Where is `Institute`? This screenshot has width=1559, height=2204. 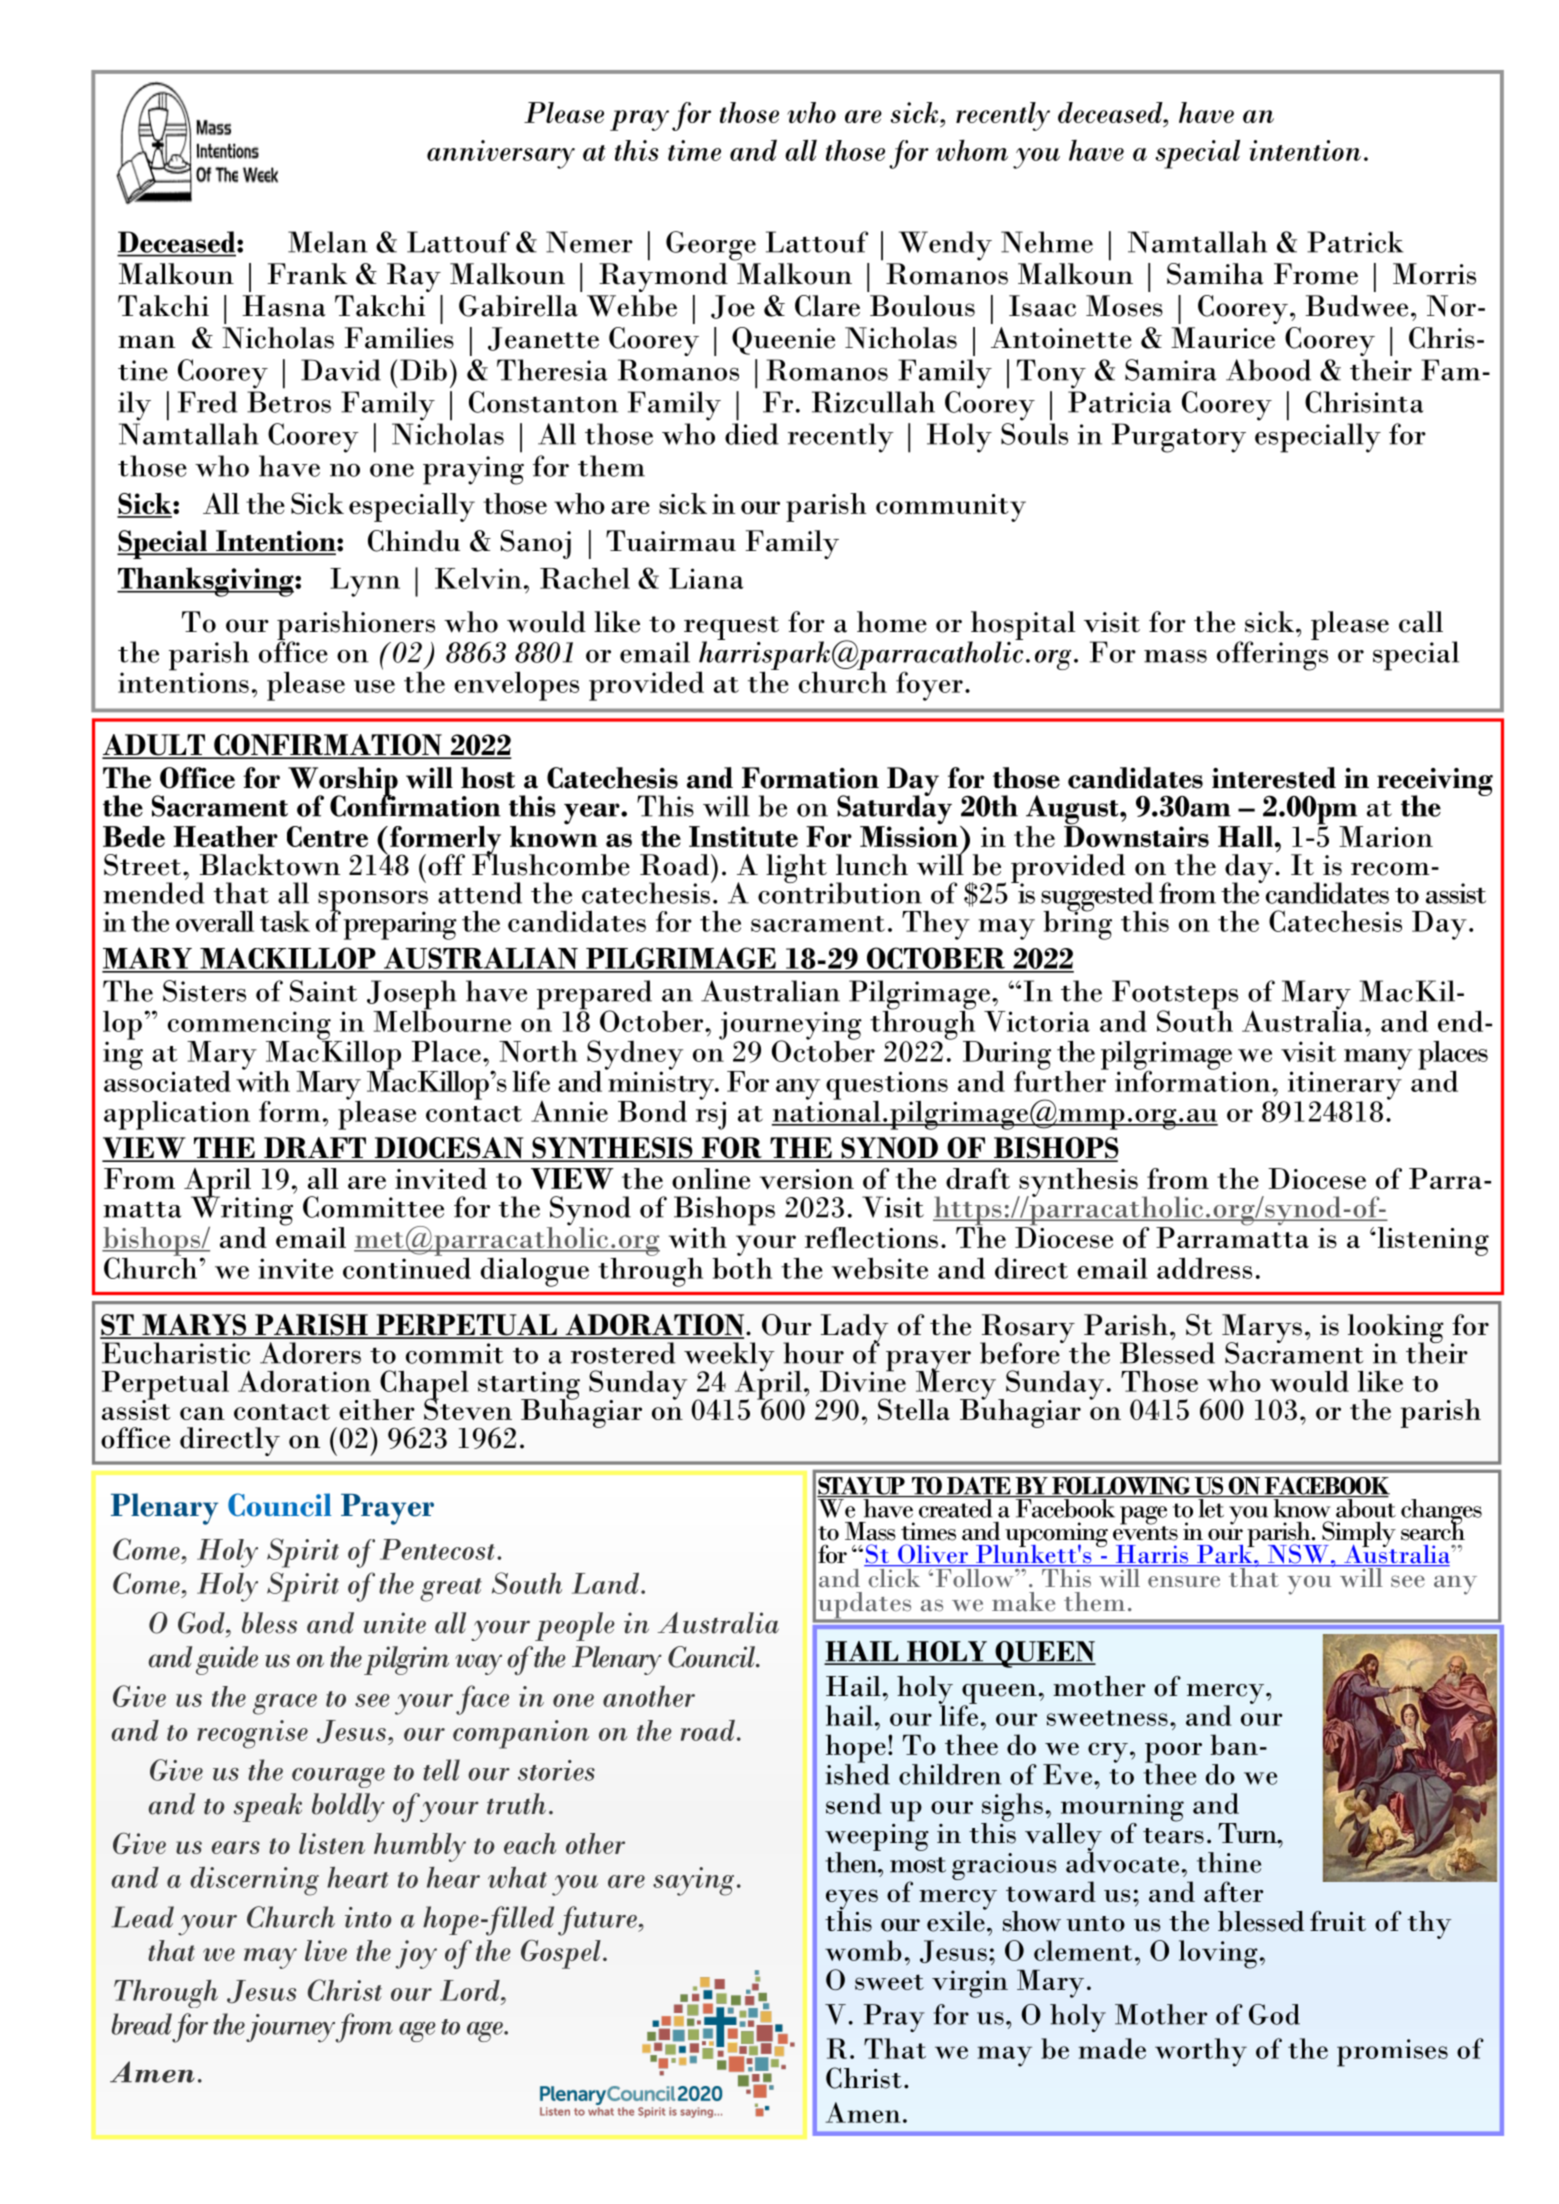 Institute is located at coordinates (743, 836).
